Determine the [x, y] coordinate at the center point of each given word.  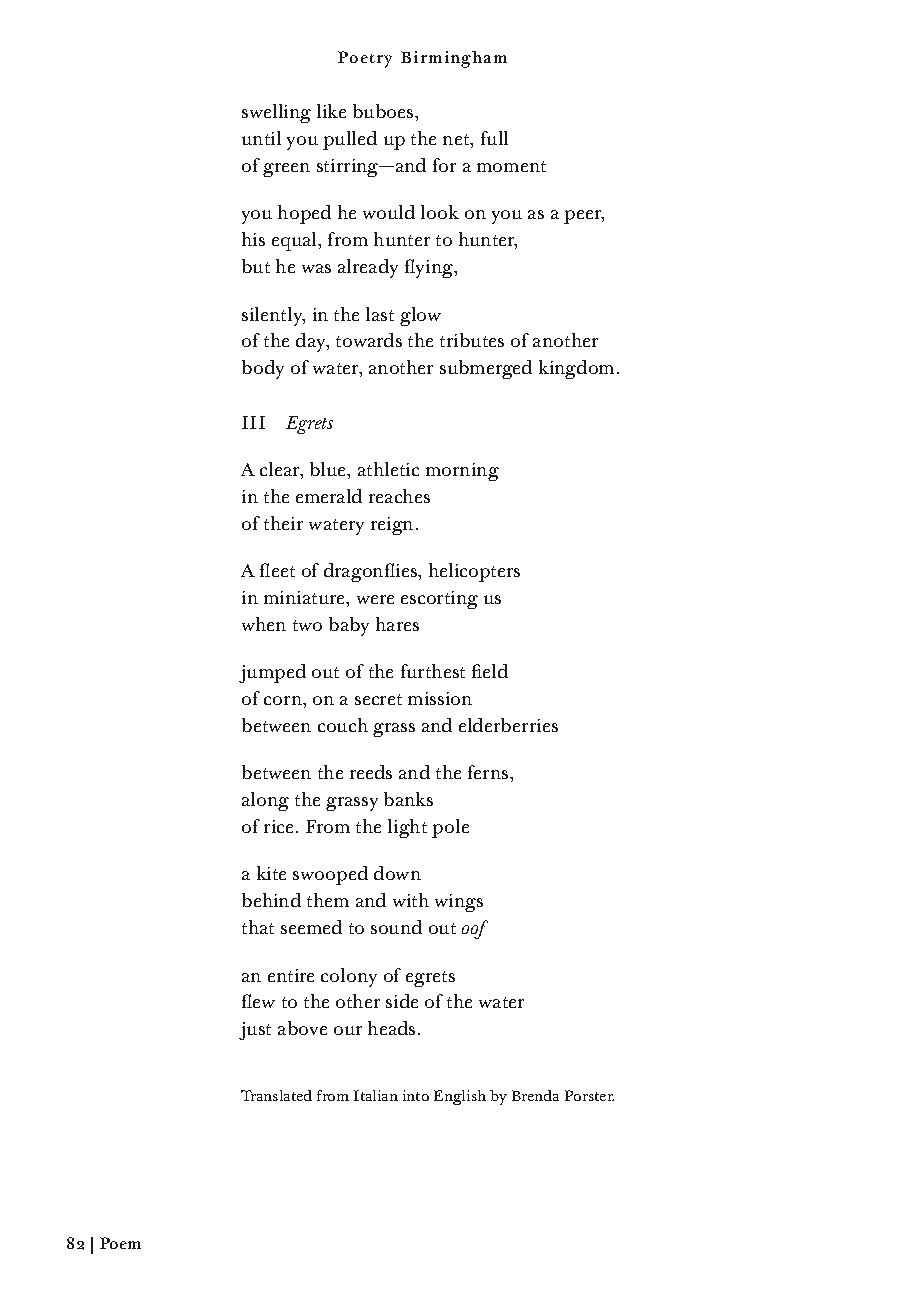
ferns [489, 772]
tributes [472, 340]
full [494, 138]
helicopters [474, 572]
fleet [277, 570]
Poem [120, 1243]
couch [343, 725]
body [263, 369]
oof [475, 929]
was [316, 268]
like [331, 111]
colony [349, 977]
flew [258, 1001]
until [261, 138]
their [283, 523]
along [265, 801]
